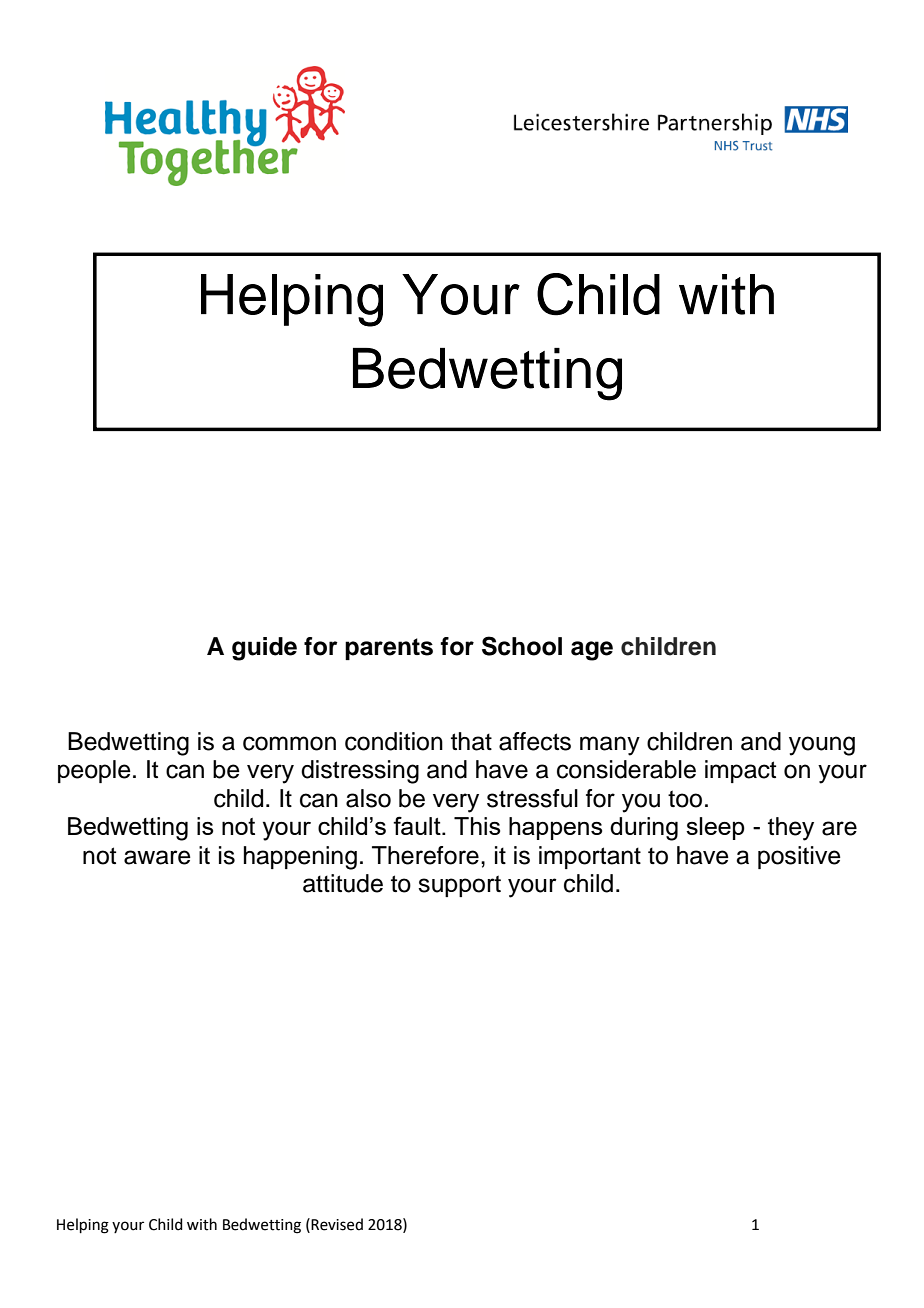 This document has width=924, height=1308. Describe the element at coordinates (590, 857) in the document. I see `important` at that location.
